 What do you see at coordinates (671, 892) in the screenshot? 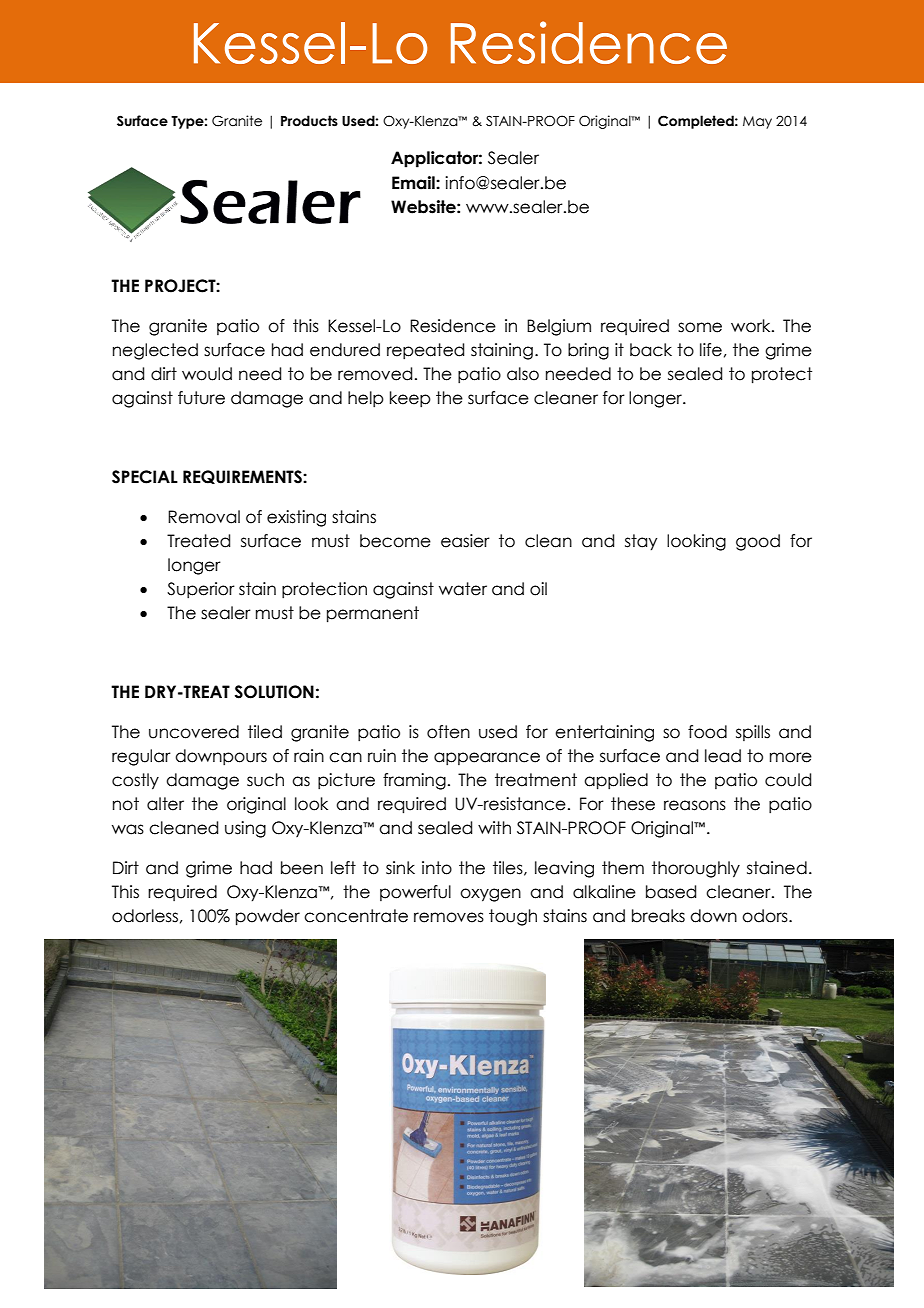
I see `based` at bounding box center [671, 892].
